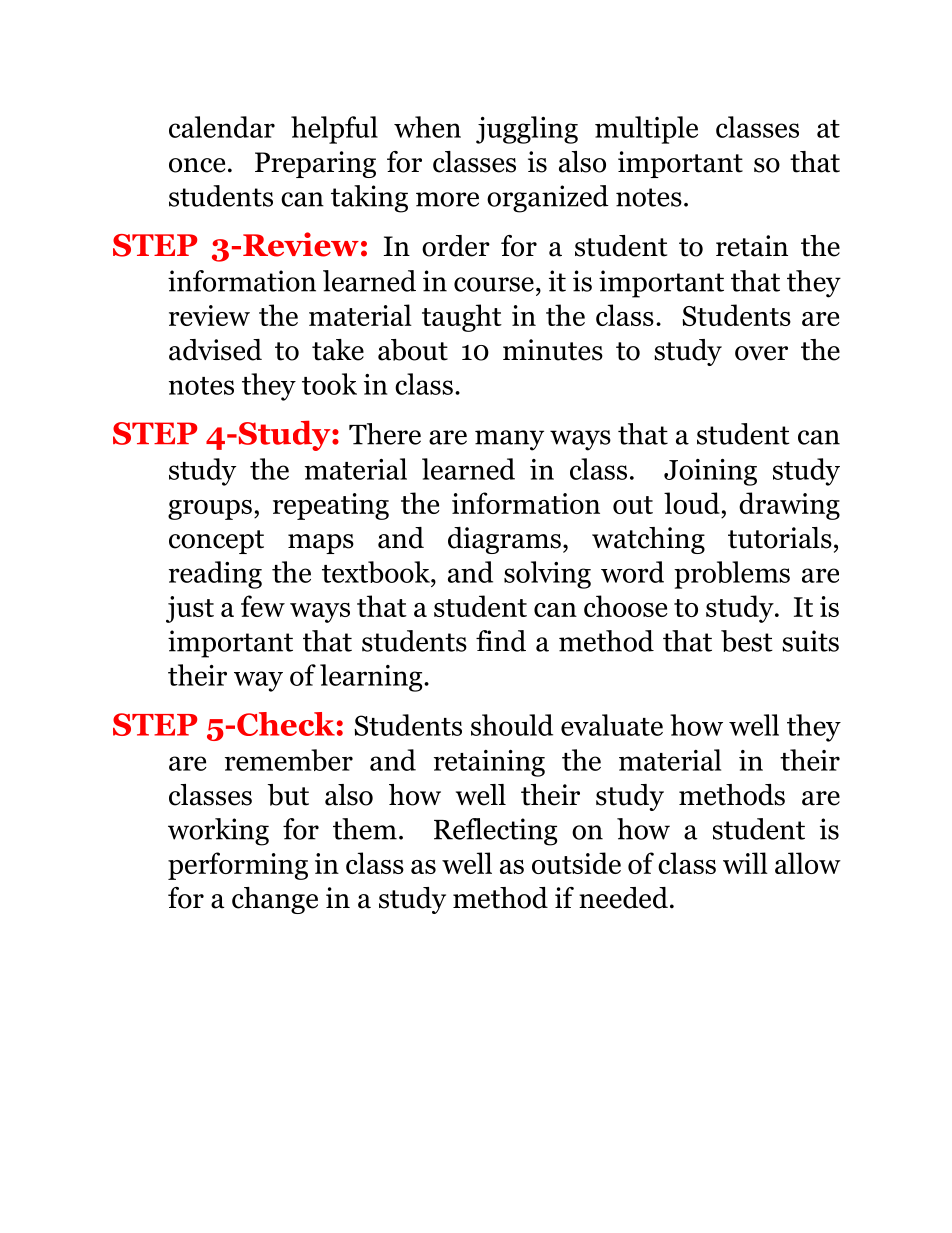 This screenshot has width=952, height=1233. What do you see at coordinates (646, 130) in the screenshot?
I see `multiple` at bounding box center [646, 130].
